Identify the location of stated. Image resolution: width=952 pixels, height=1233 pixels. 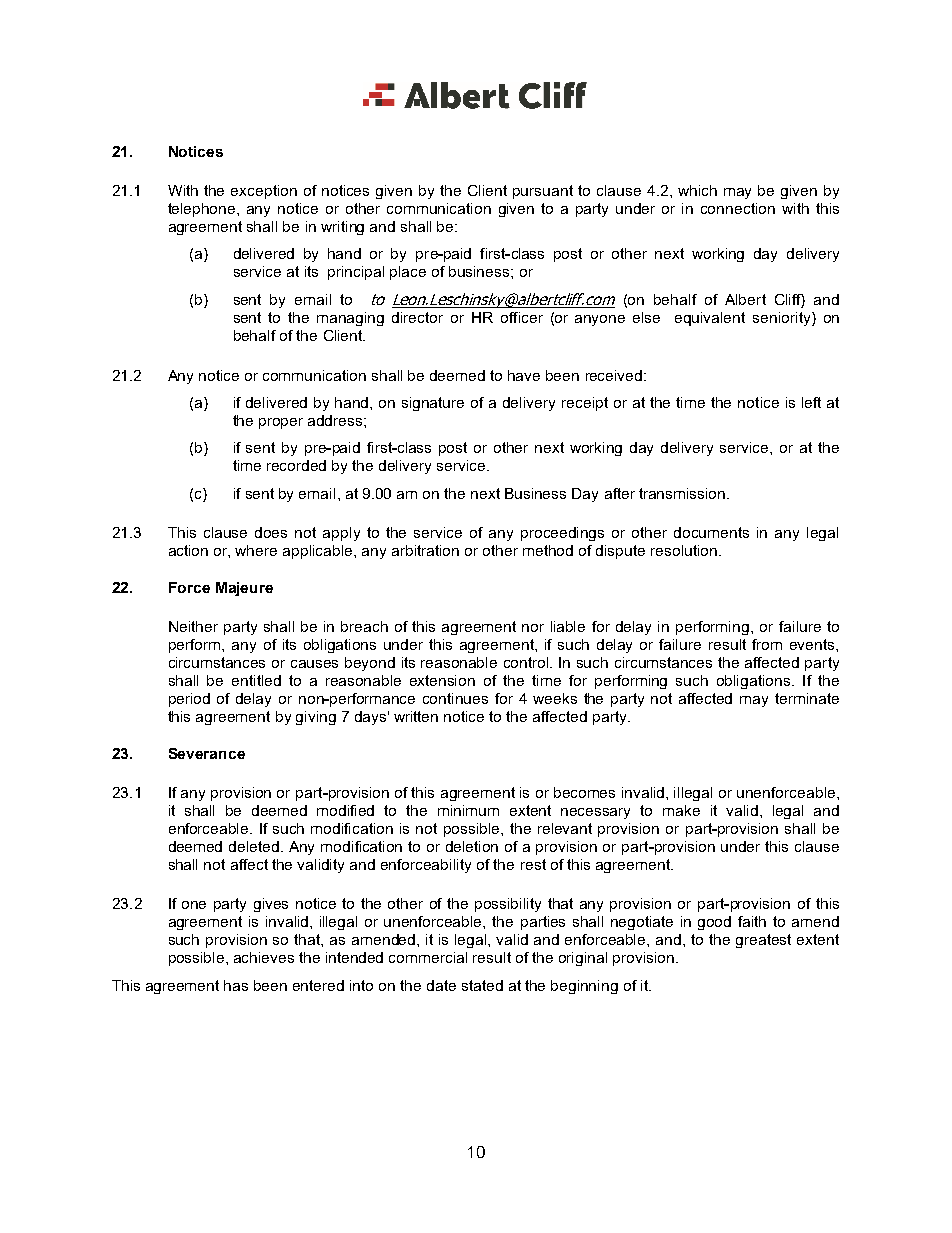
(482, 985).
